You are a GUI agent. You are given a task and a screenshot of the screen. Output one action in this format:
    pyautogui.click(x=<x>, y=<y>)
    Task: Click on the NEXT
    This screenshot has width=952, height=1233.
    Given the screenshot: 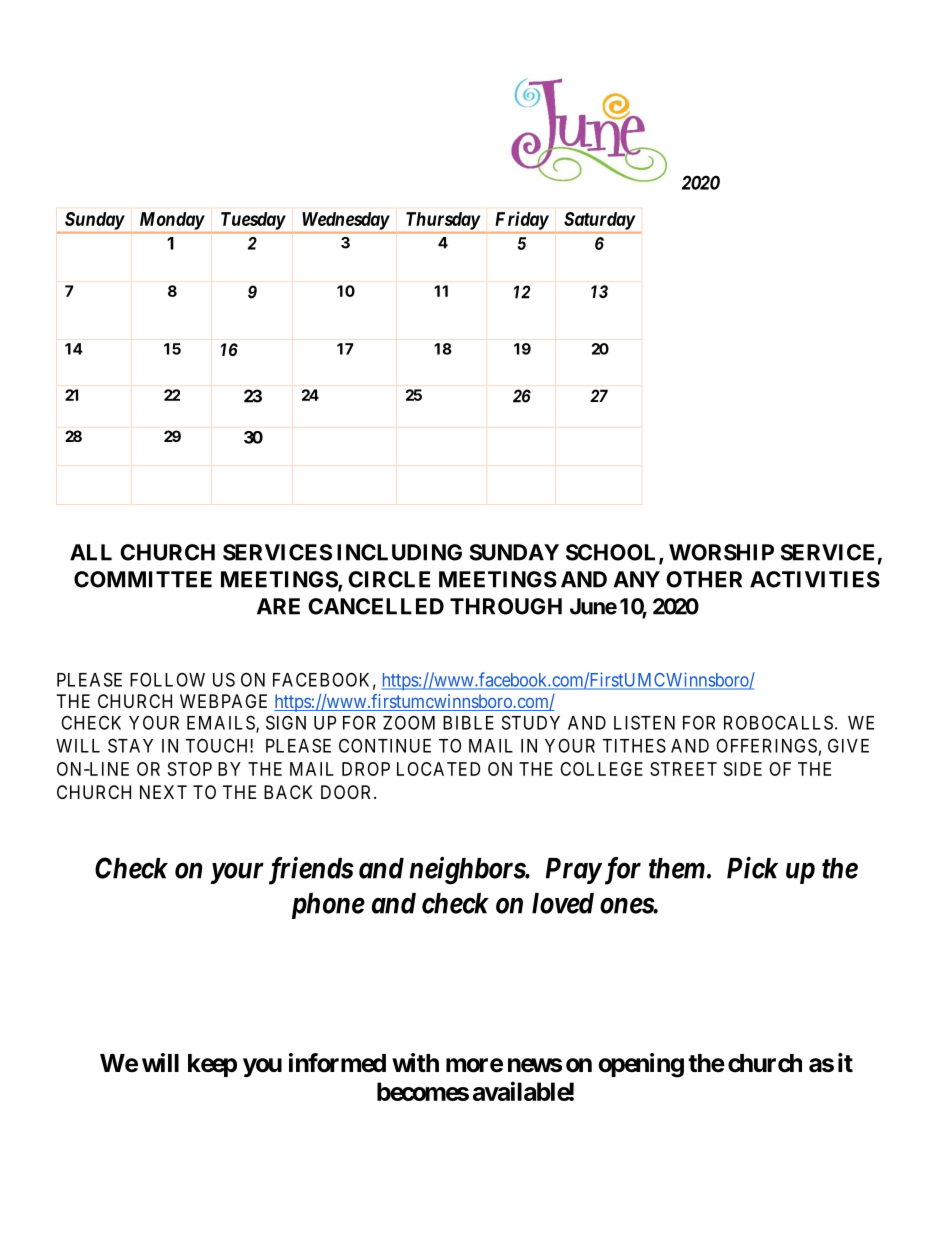 What is the action you would take?
    pyautogui.click(x=163, y=792)
